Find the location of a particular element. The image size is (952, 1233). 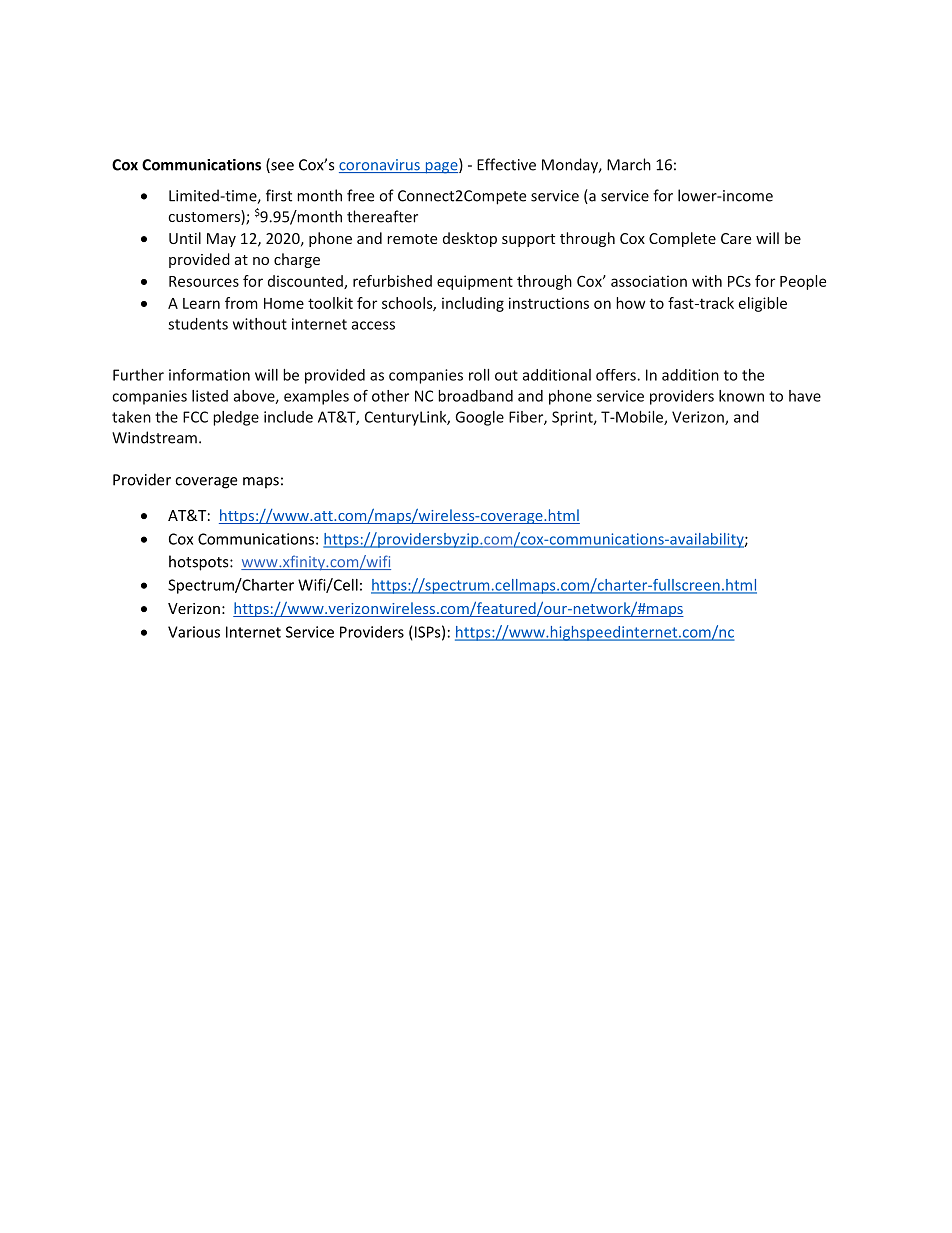

hotspots is located at coordinates (200, 563).
